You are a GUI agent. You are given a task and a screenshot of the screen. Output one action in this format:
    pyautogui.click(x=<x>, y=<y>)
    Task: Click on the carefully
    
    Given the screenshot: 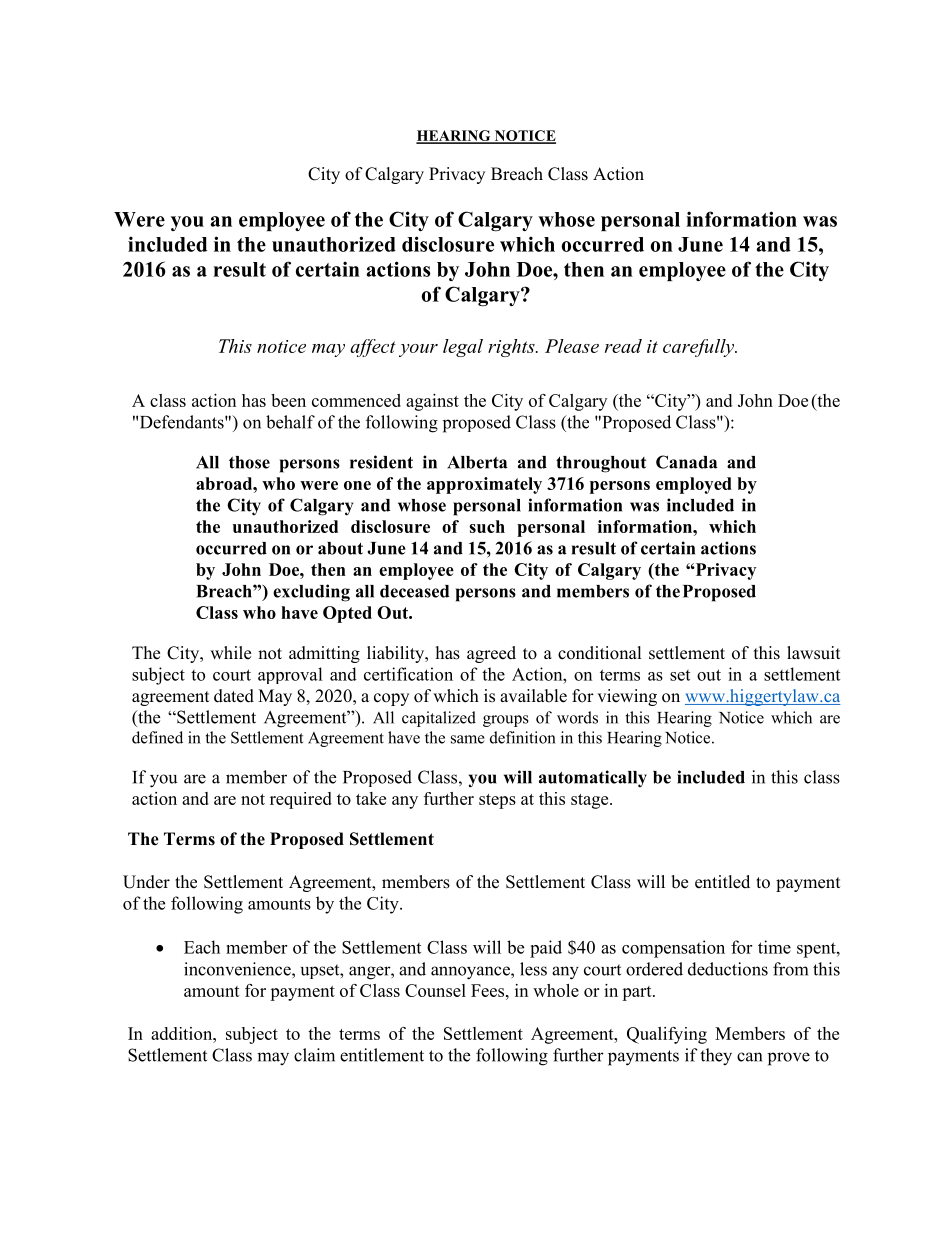 What is the action you would take?
    pyautogui.click(x=700, y=348)
